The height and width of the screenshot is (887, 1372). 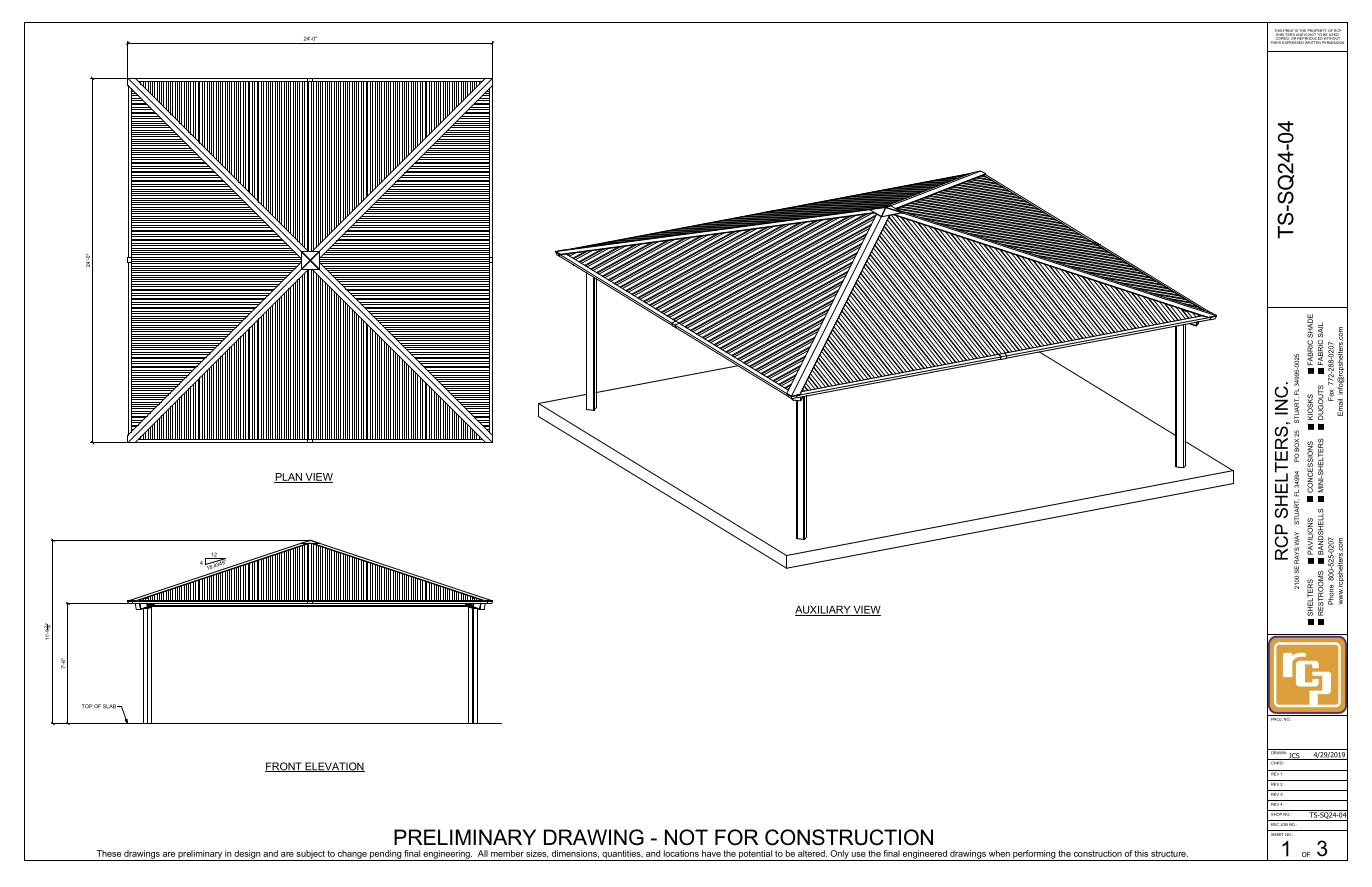 What do you see at coordinates (87, 706) in the screenshot?
I see `TOP` at bounding box center [87, 706].
